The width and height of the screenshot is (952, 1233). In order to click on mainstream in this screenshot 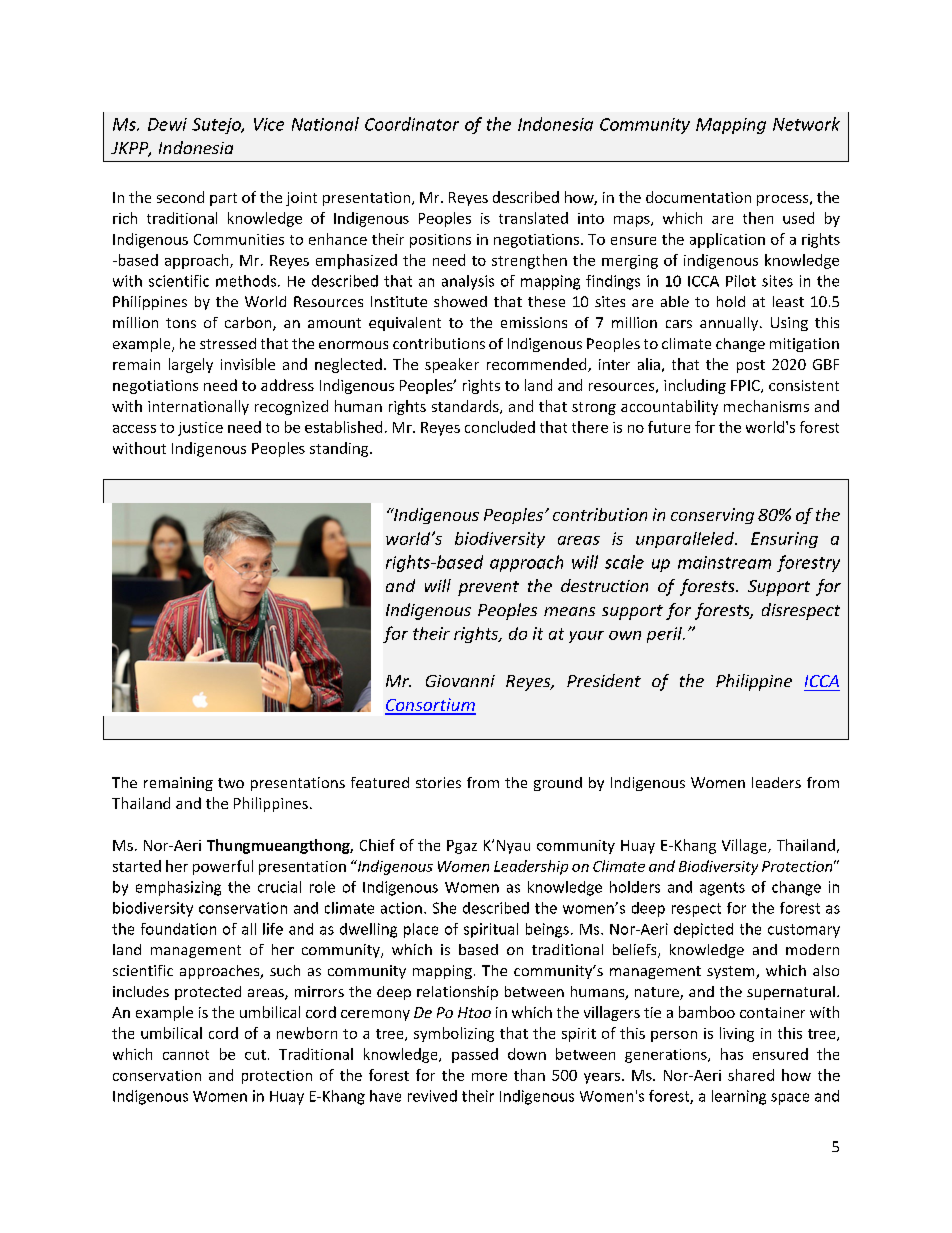, I will do `click(724, 562)`.
